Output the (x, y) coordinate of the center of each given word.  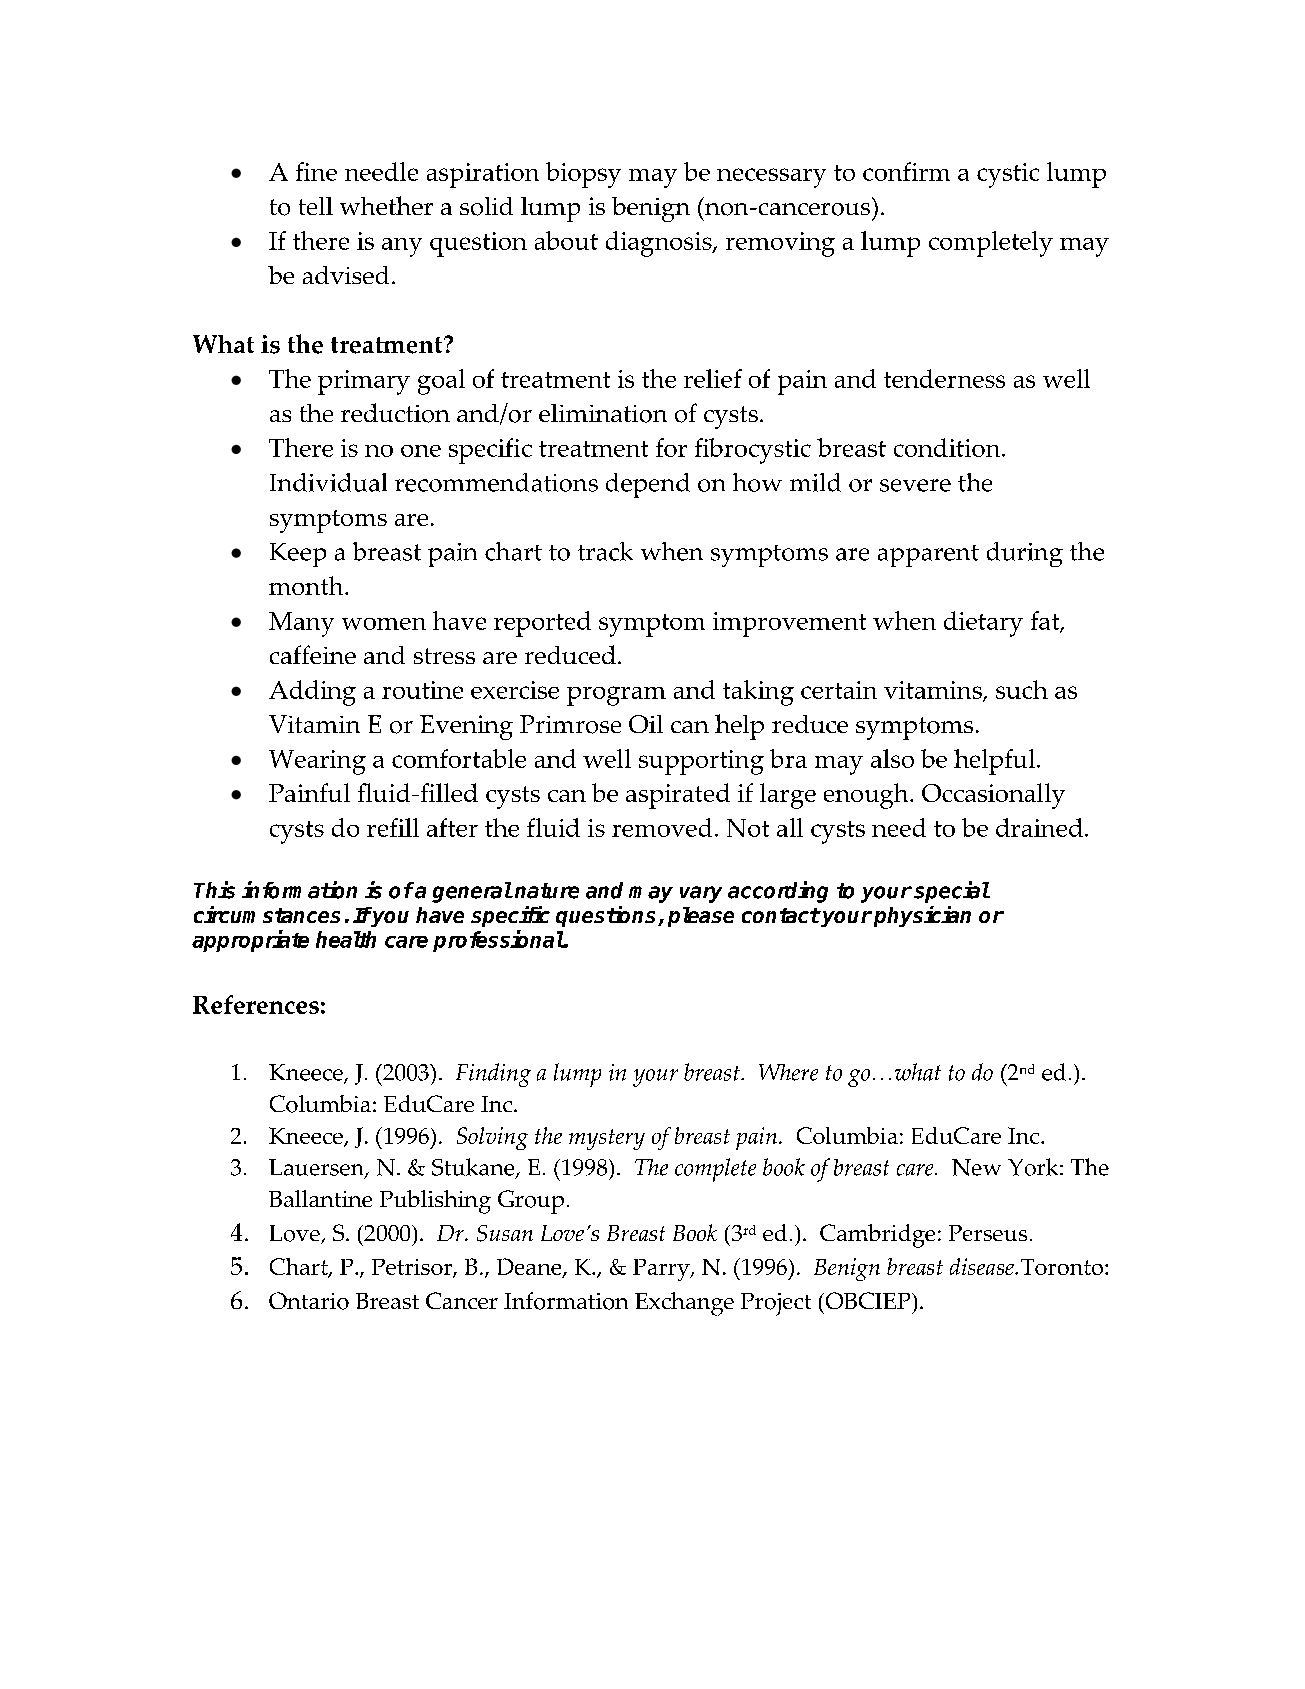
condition (948, 447)
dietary (983, 624)
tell (316, 206)
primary (364, 382)
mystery (607, 1139)
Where (788, 1072)
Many (301, 624)
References (256, 1004)
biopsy (583, 175)
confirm (906, 171)
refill (393, 827)
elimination (603, 413)
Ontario (309, 1301)
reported (542, 624)
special (952, 892)
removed (662, 827)
